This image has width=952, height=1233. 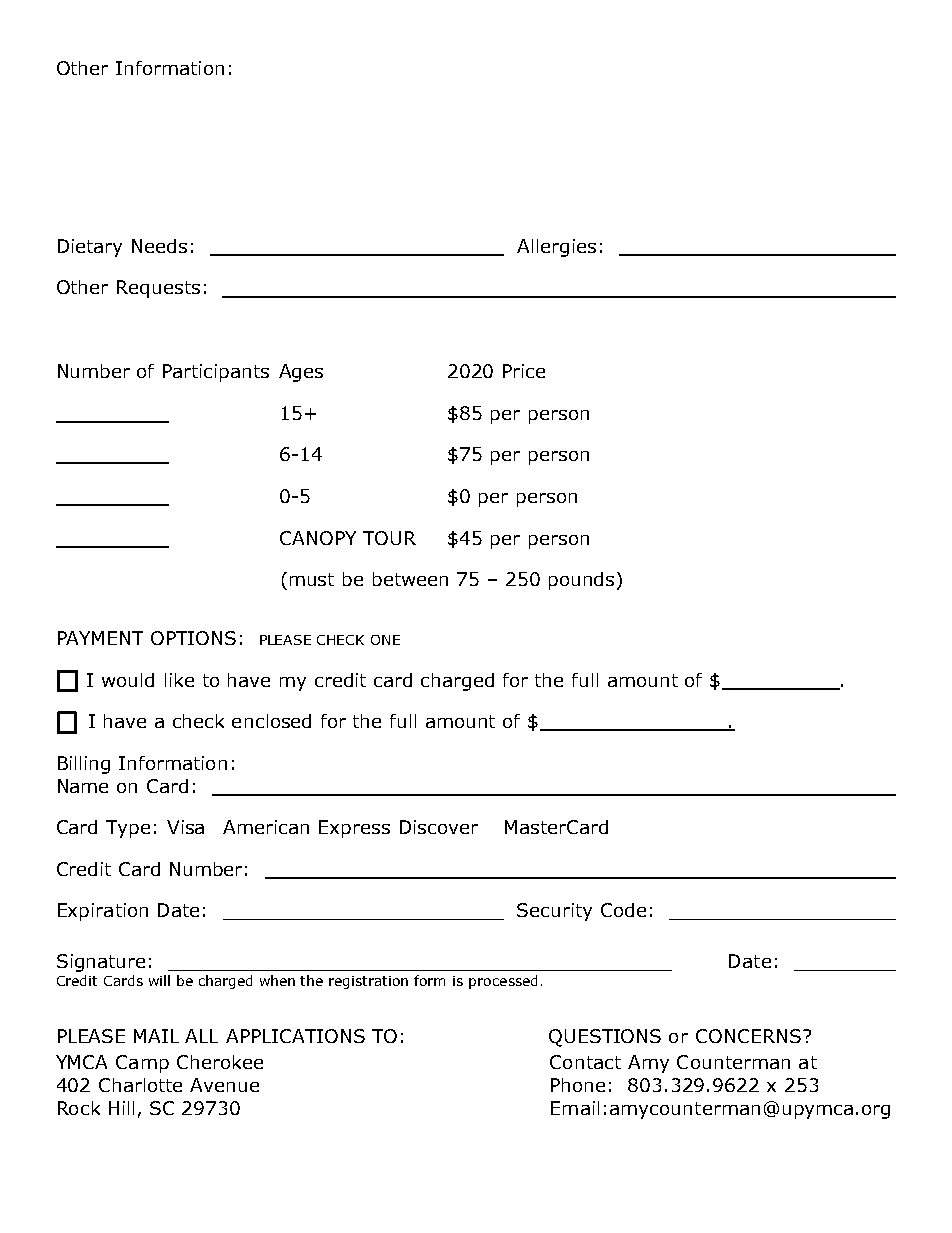 What do you see at coordinates (623, 910) in the image?
I see `Code` at bounding box center [623, 910].
